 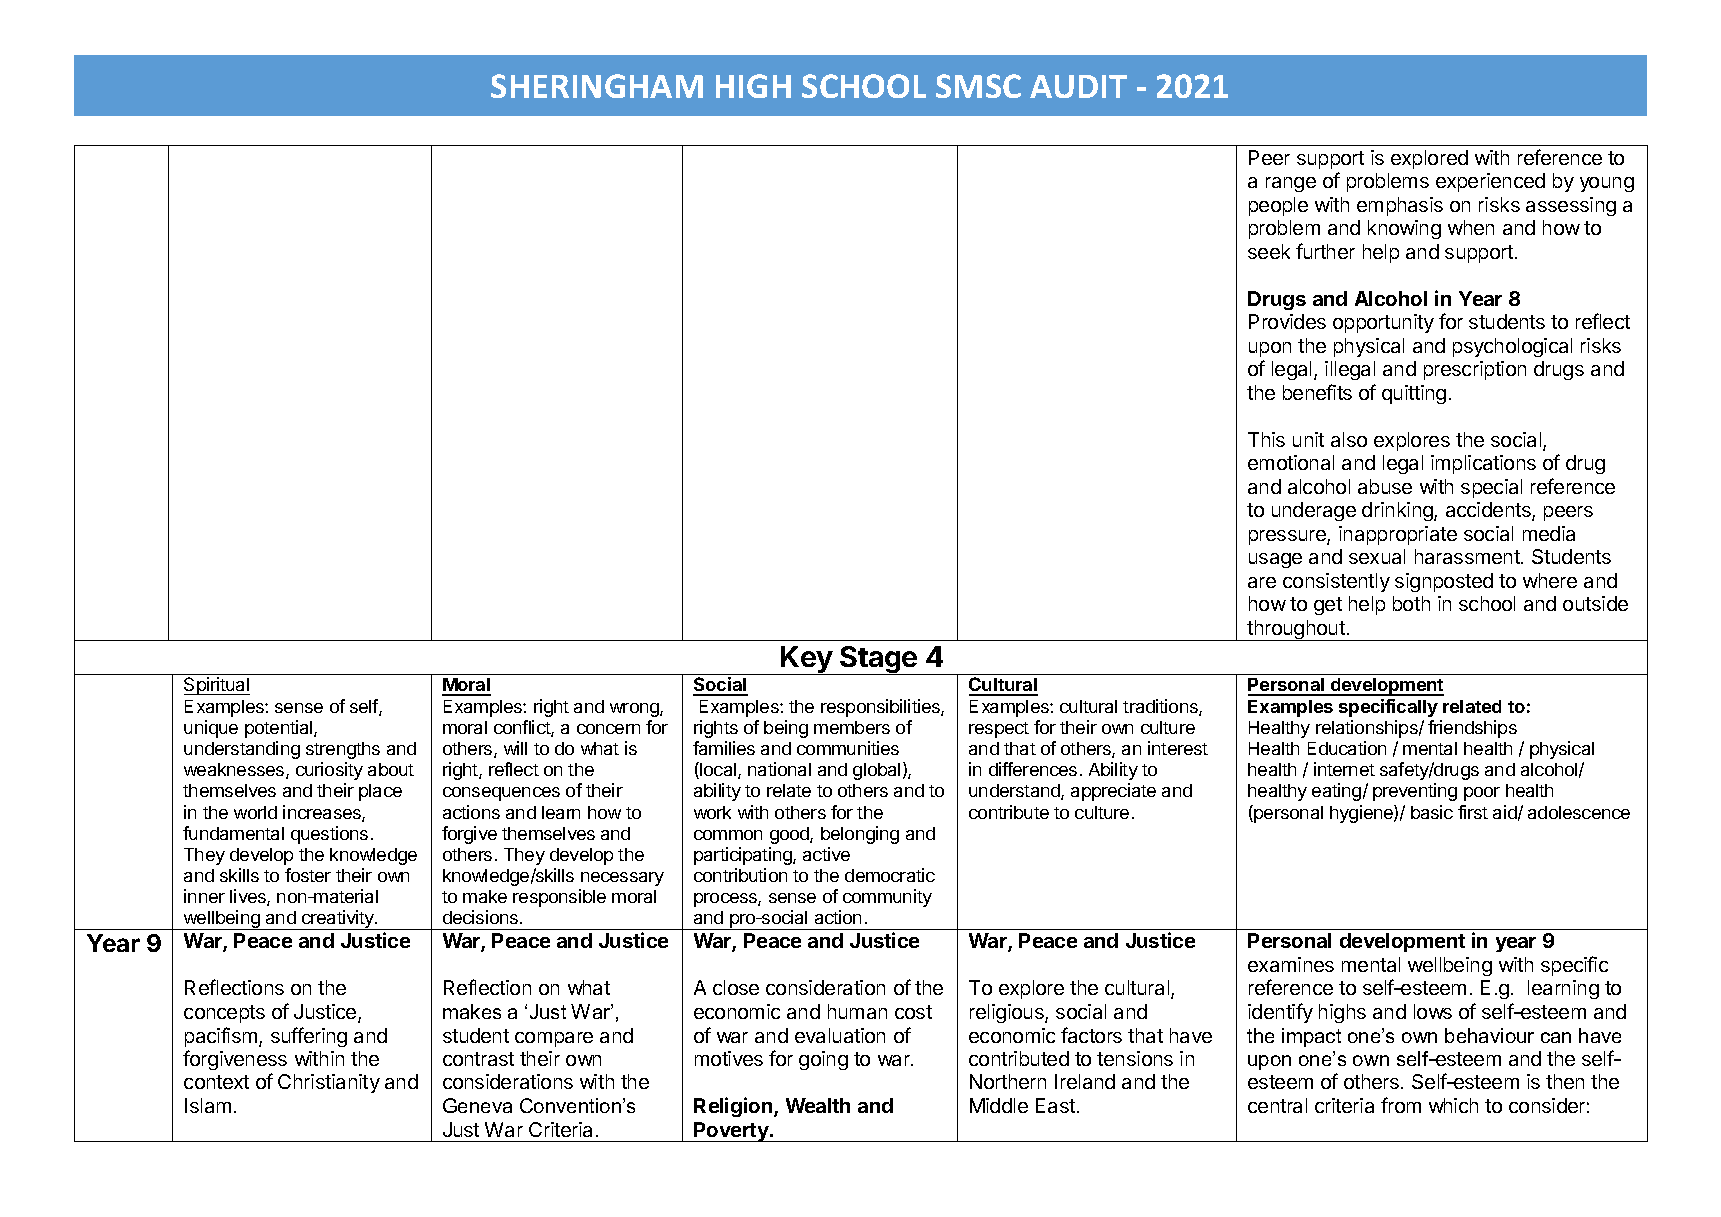 I want to click on psychological, so click(x=1512, y=347).
